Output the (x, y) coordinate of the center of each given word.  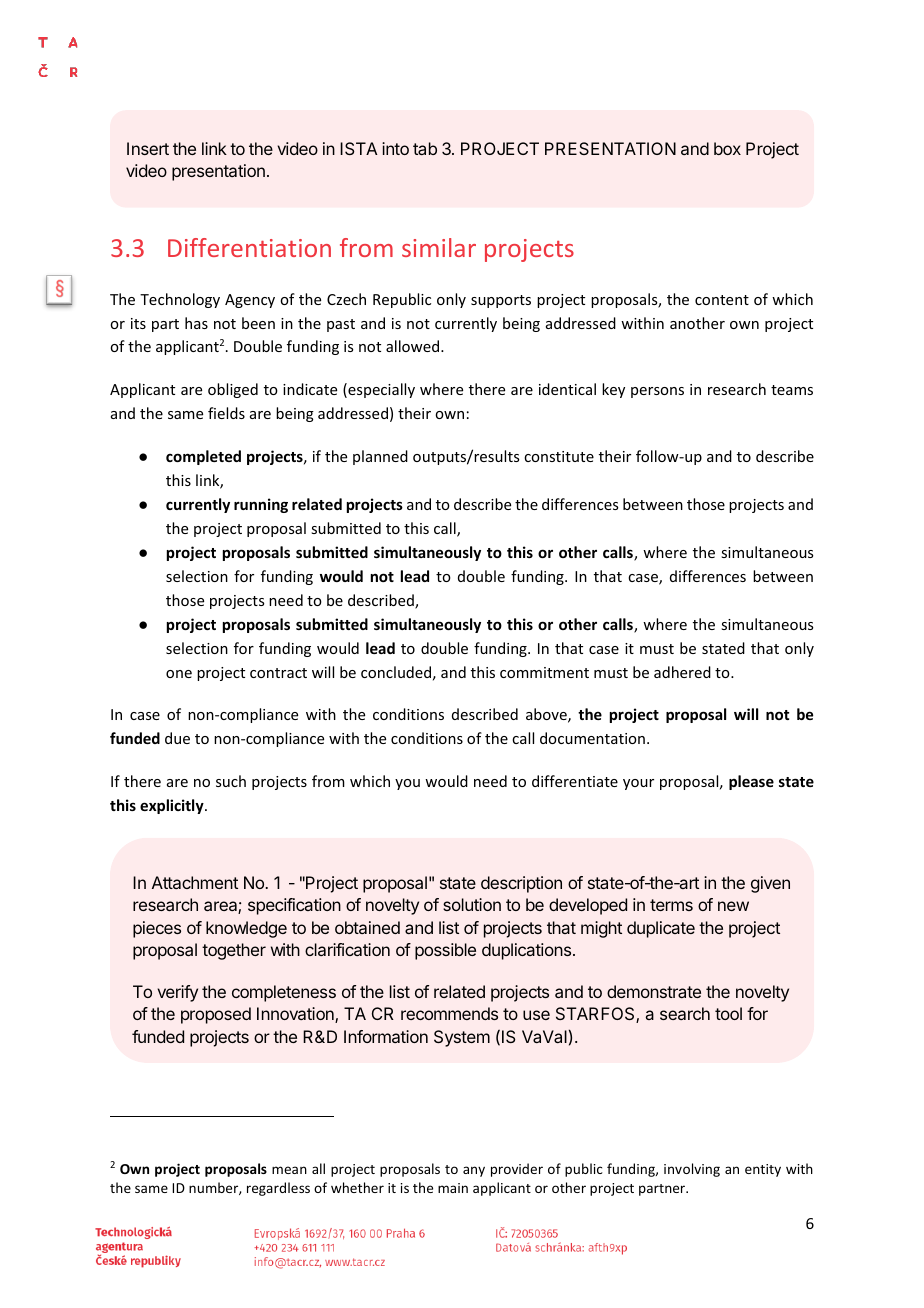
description (521, 884)
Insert (148, 148)
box (727, 148)
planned (380, 457)
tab (425, 148)
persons (657, 392)
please (751, 782)
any (474, 1171)
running (261, 505)
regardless (278, 1189)
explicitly (173, 806)
